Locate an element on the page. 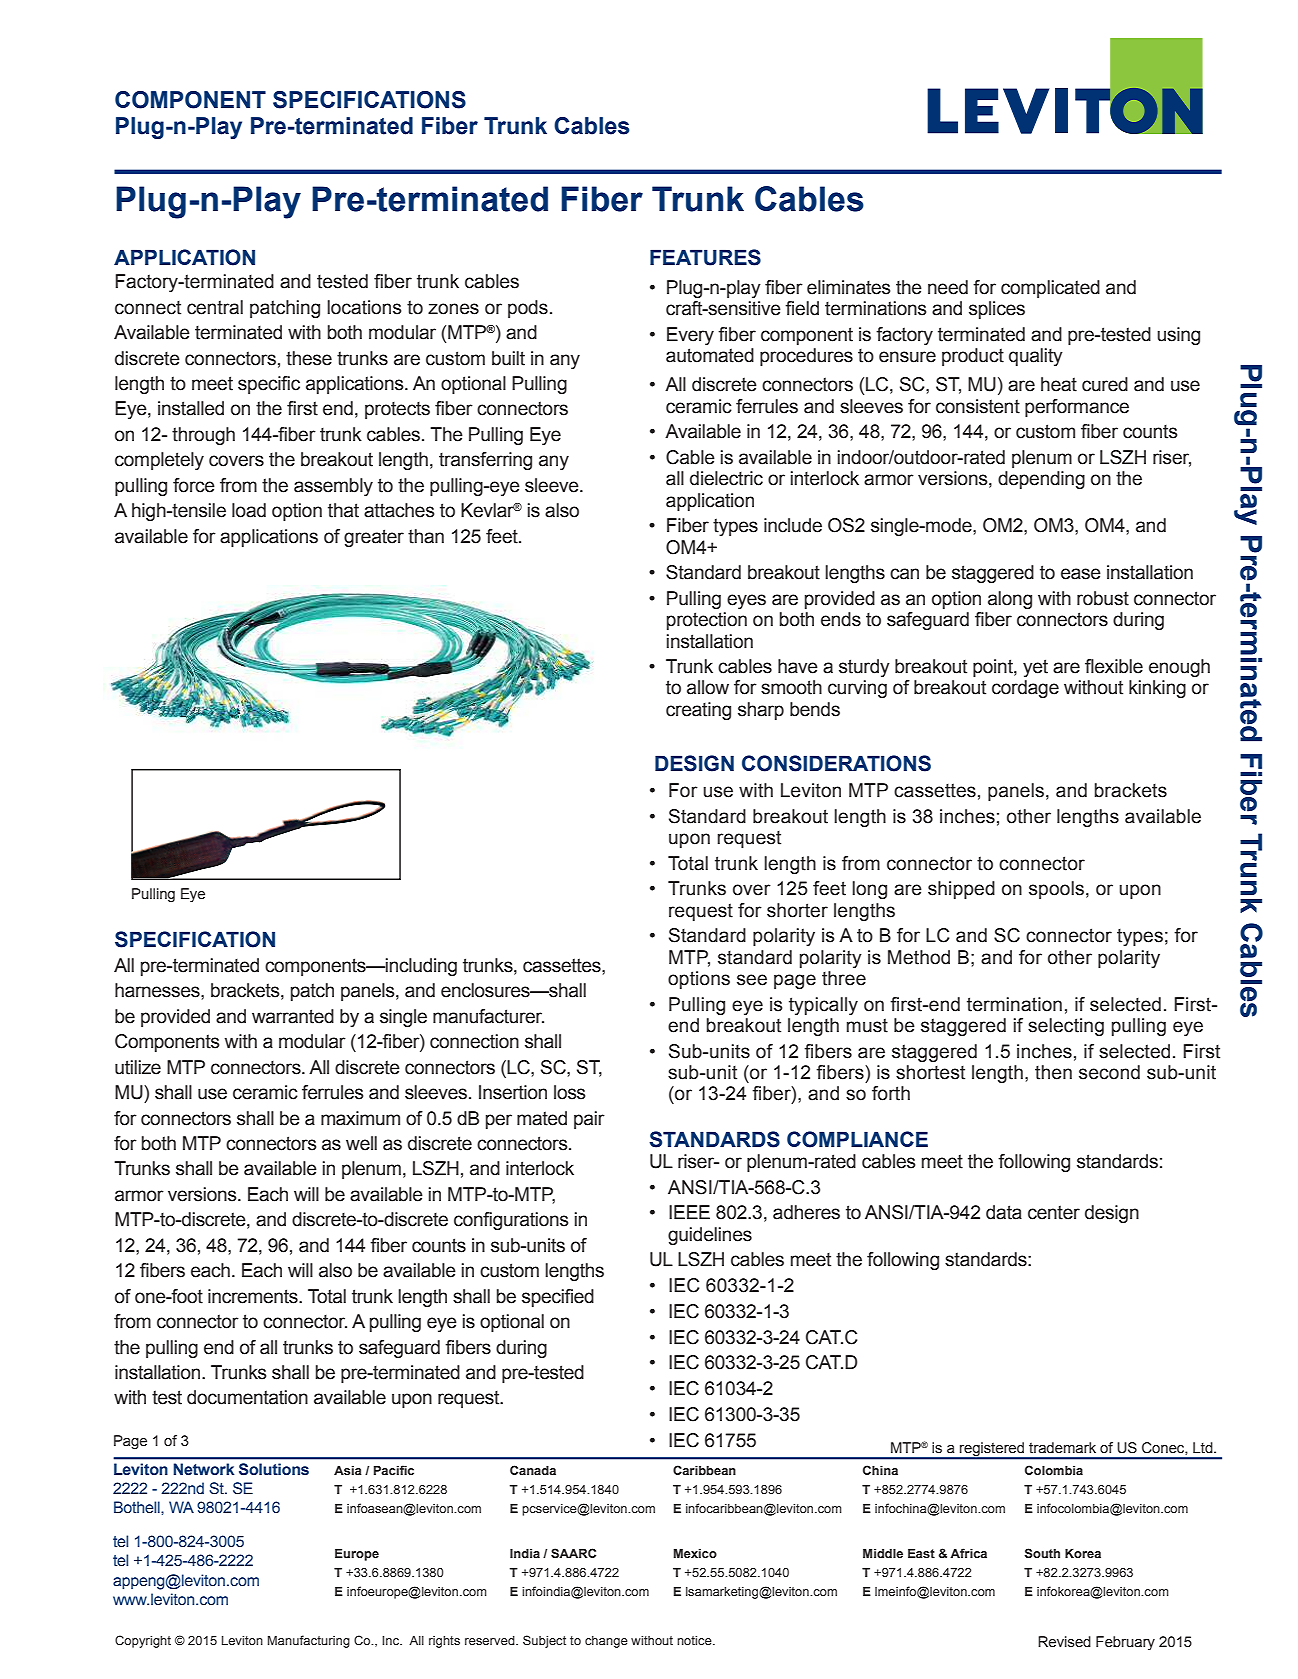  warranted is located at coordinates (293, 1016).
